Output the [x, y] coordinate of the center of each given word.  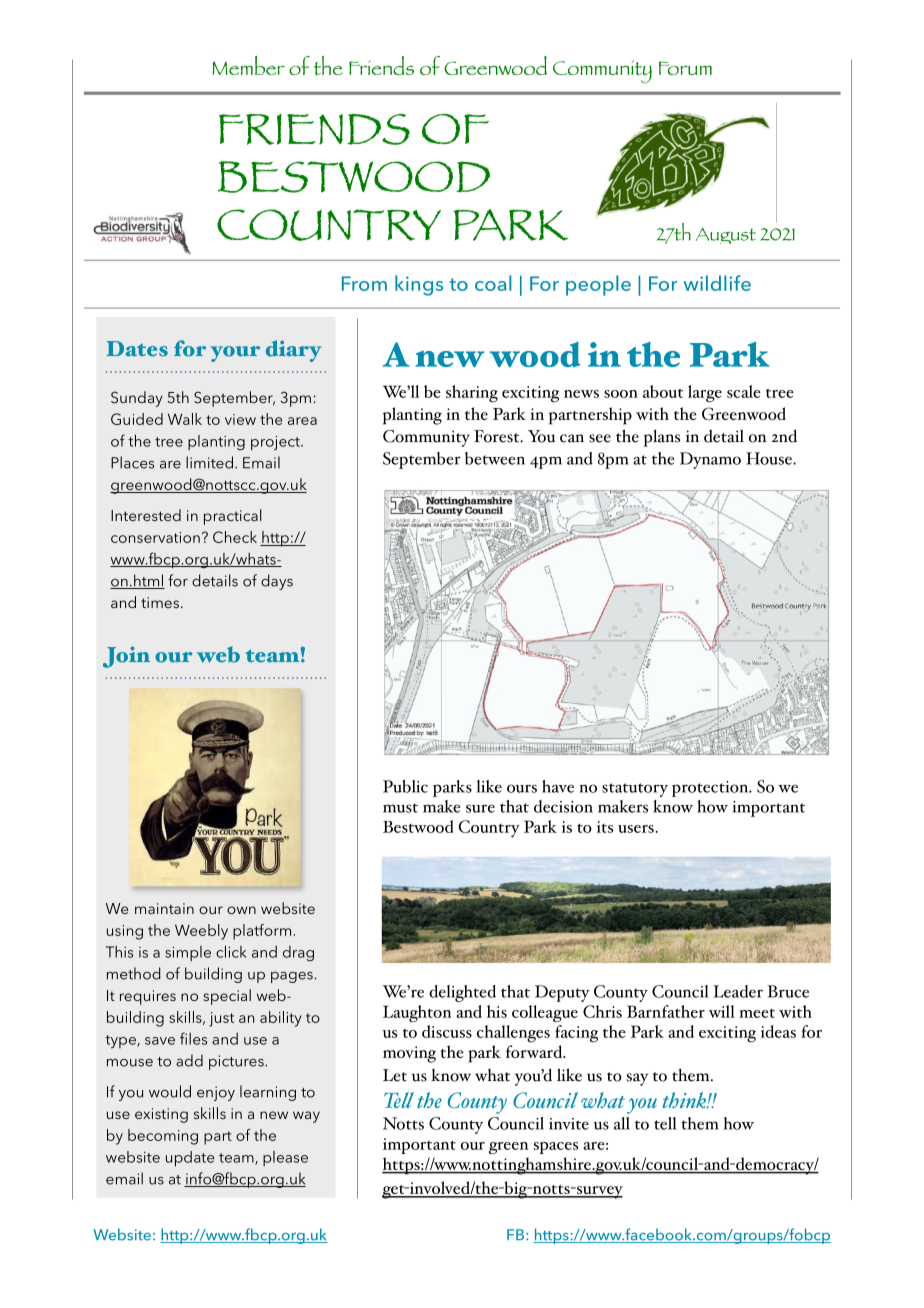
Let [395, 1075]
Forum [685, 68]
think [685, 1100]
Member [248, 65]
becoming [163, 1137]
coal [493, 283]
